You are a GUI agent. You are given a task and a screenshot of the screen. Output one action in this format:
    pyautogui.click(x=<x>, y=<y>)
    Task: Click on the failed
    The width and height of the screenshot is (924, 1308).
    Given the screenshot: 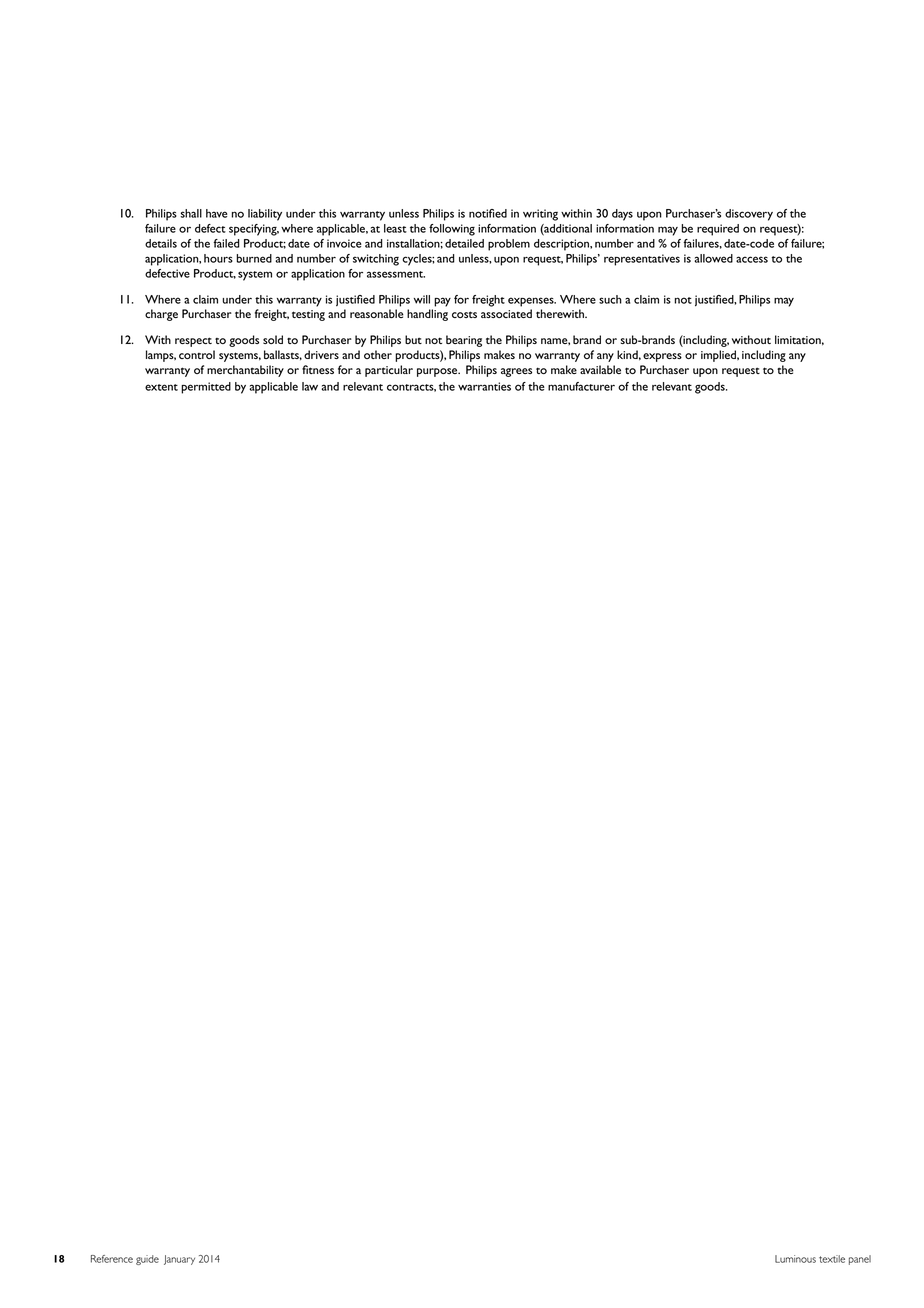 What is the action you would take?
    pyautogui.click(x=226, y=243)
